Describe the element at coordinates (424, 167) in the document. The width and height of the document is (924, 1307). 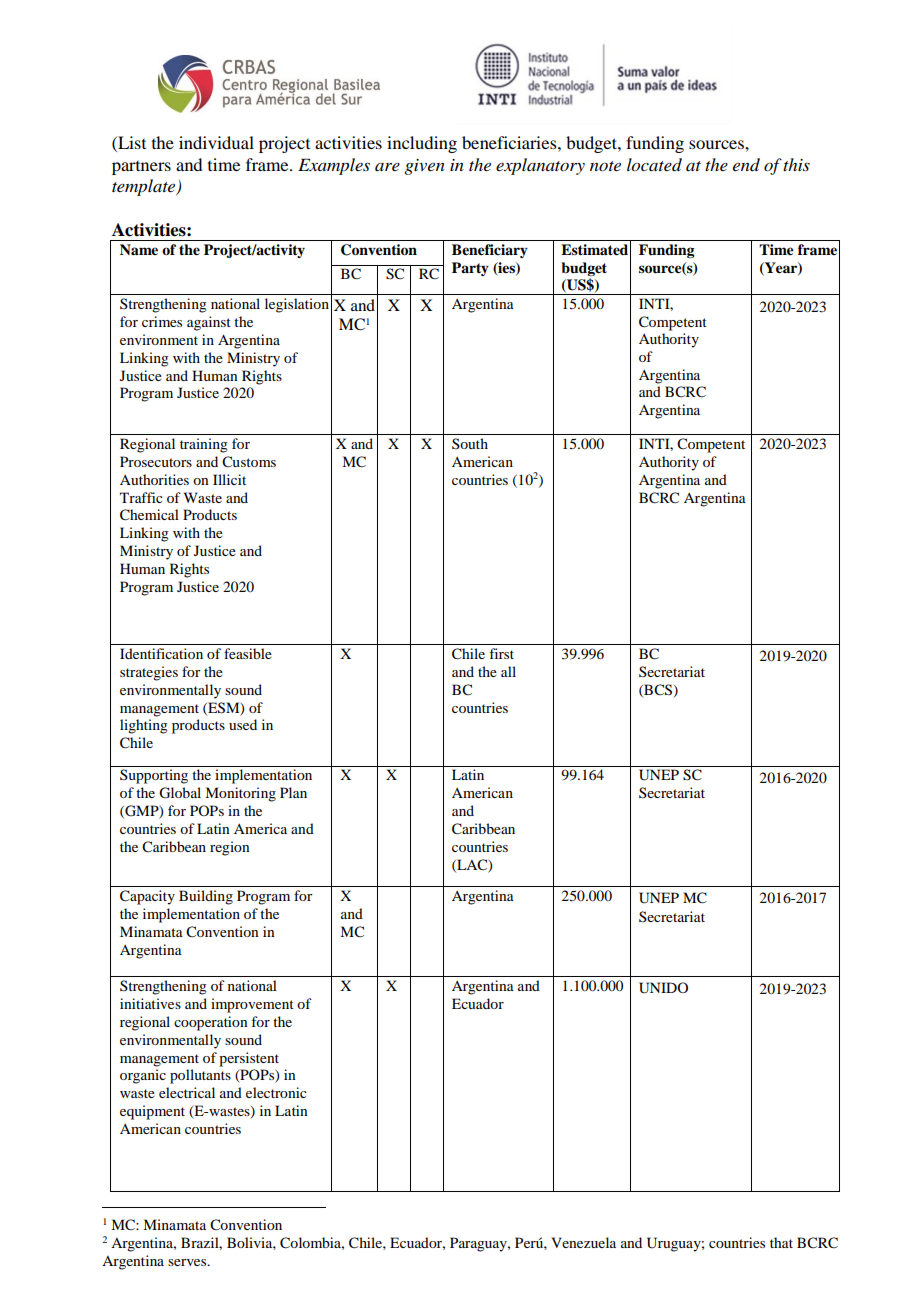
I see `given` at that location.
